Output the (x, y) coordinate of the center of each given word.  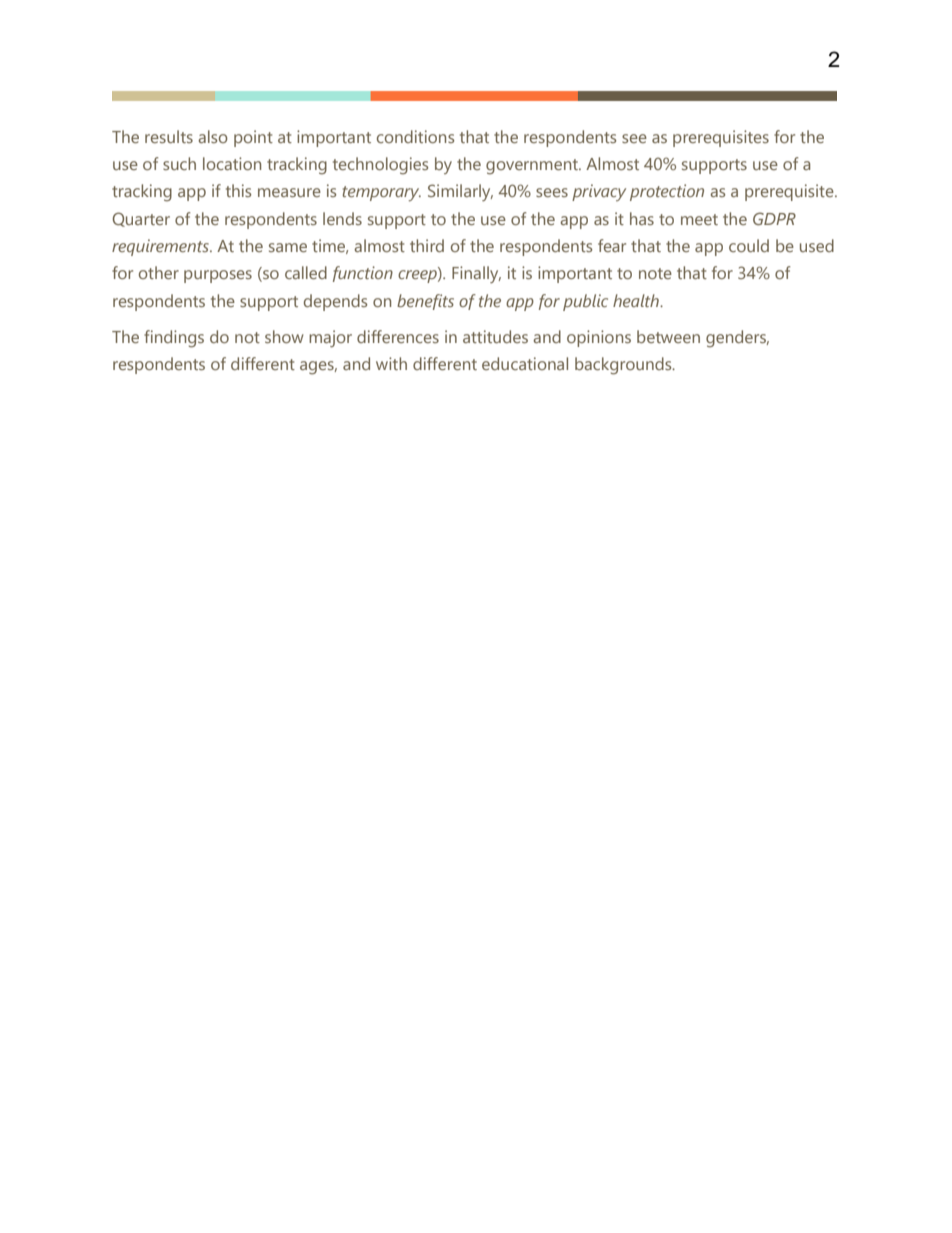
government (533, 167)
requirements (161, 247)
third (427, 245)
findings (174, 339)
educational (525, 363)
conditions (415, 136)
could (749, 245)
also (213, 136)
